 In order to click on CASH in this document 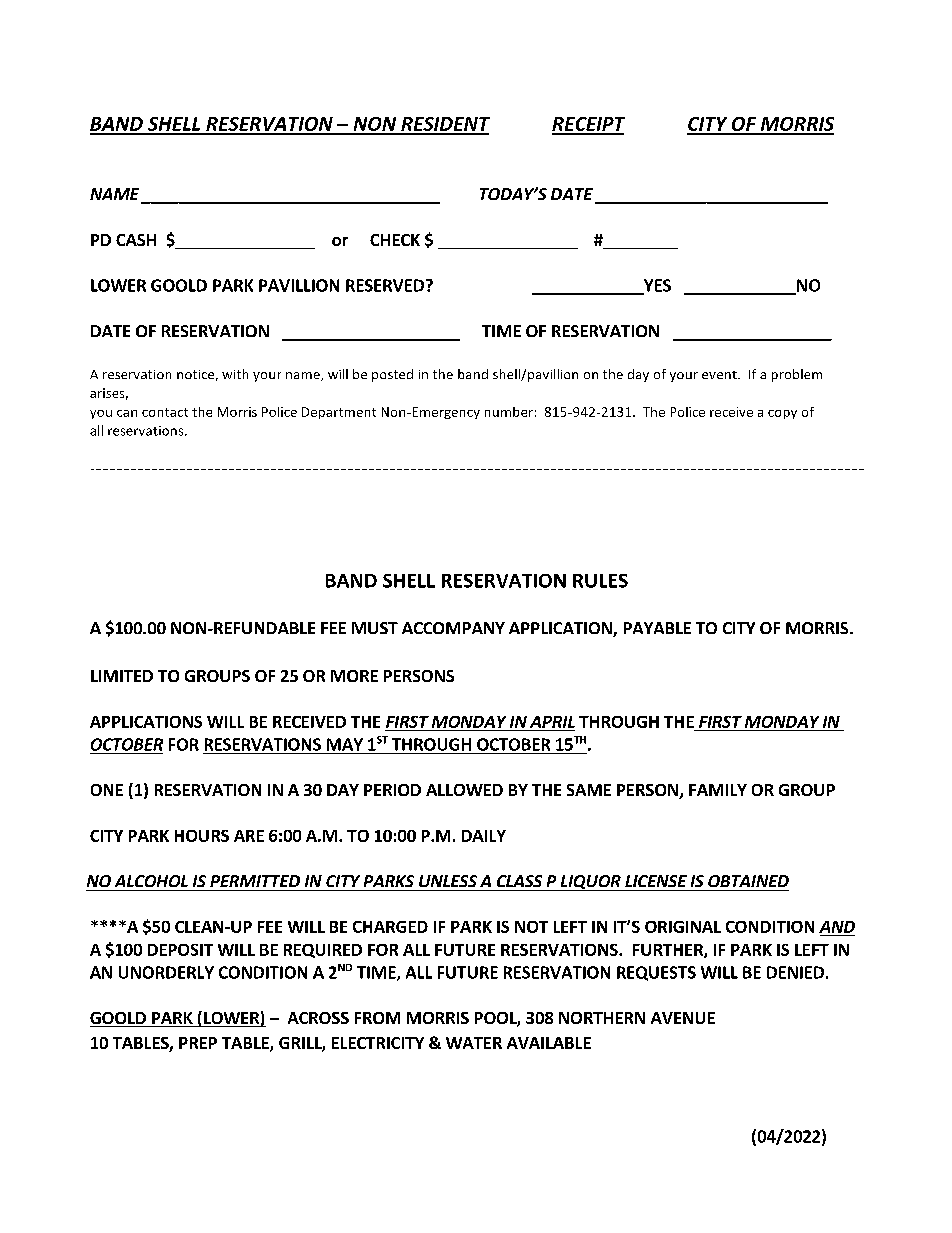, I will do `click(136, 240)`.
